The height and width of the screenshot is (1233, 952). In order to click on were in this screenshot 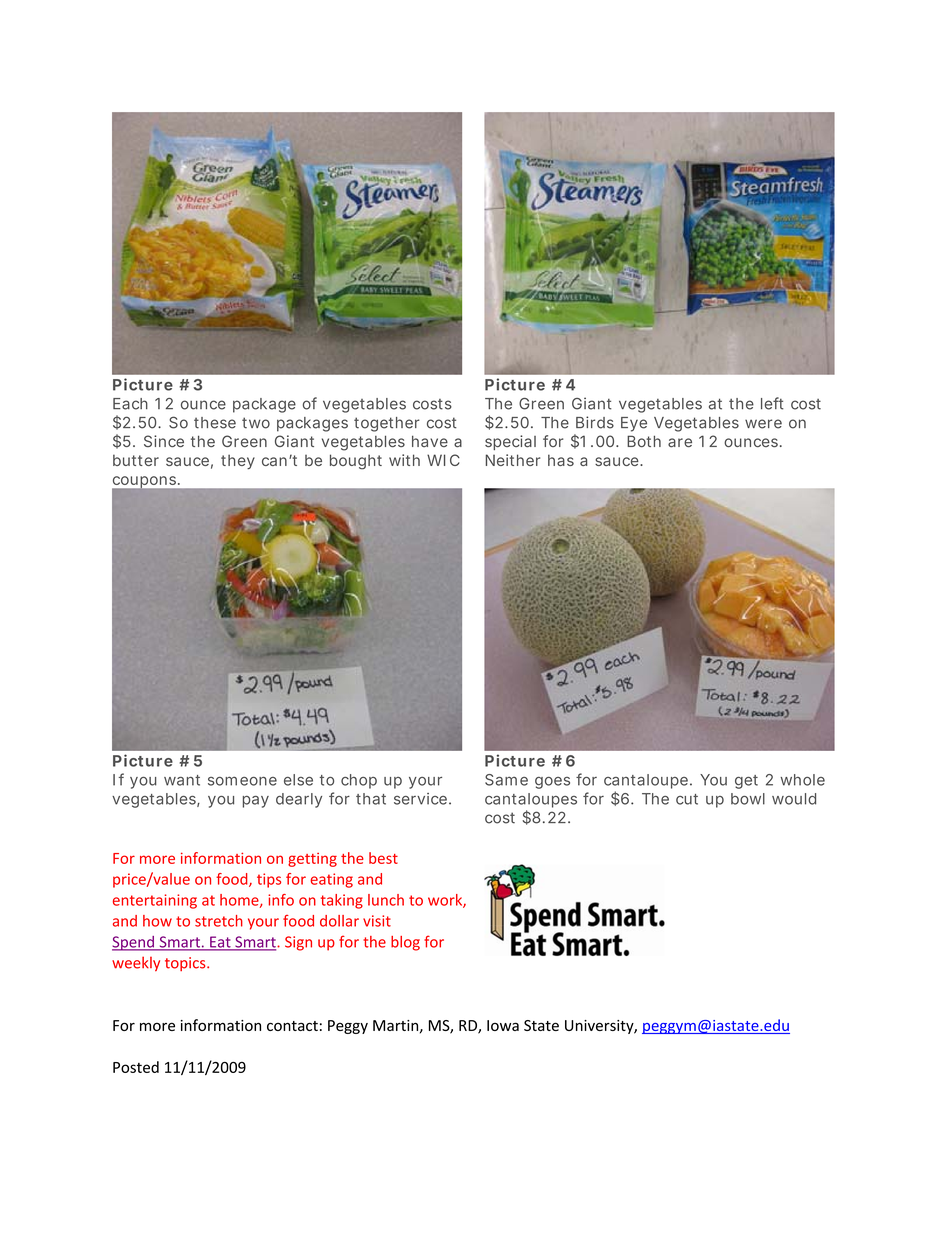, I will do `click(763, 424)`.
